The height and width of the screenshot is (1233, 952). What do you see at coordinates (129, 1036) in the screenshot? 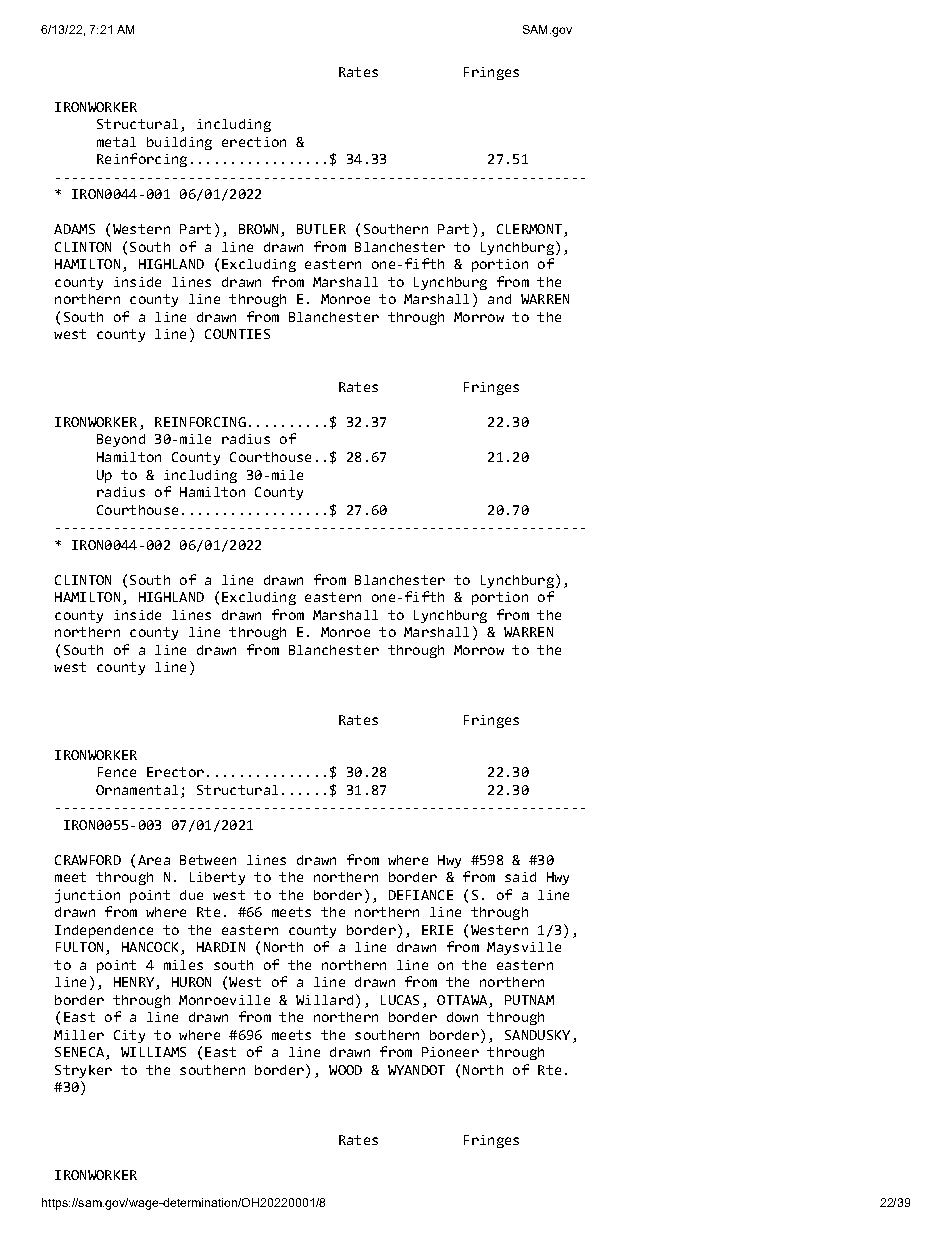
I see `City` at bounding box center [129, 1036].
